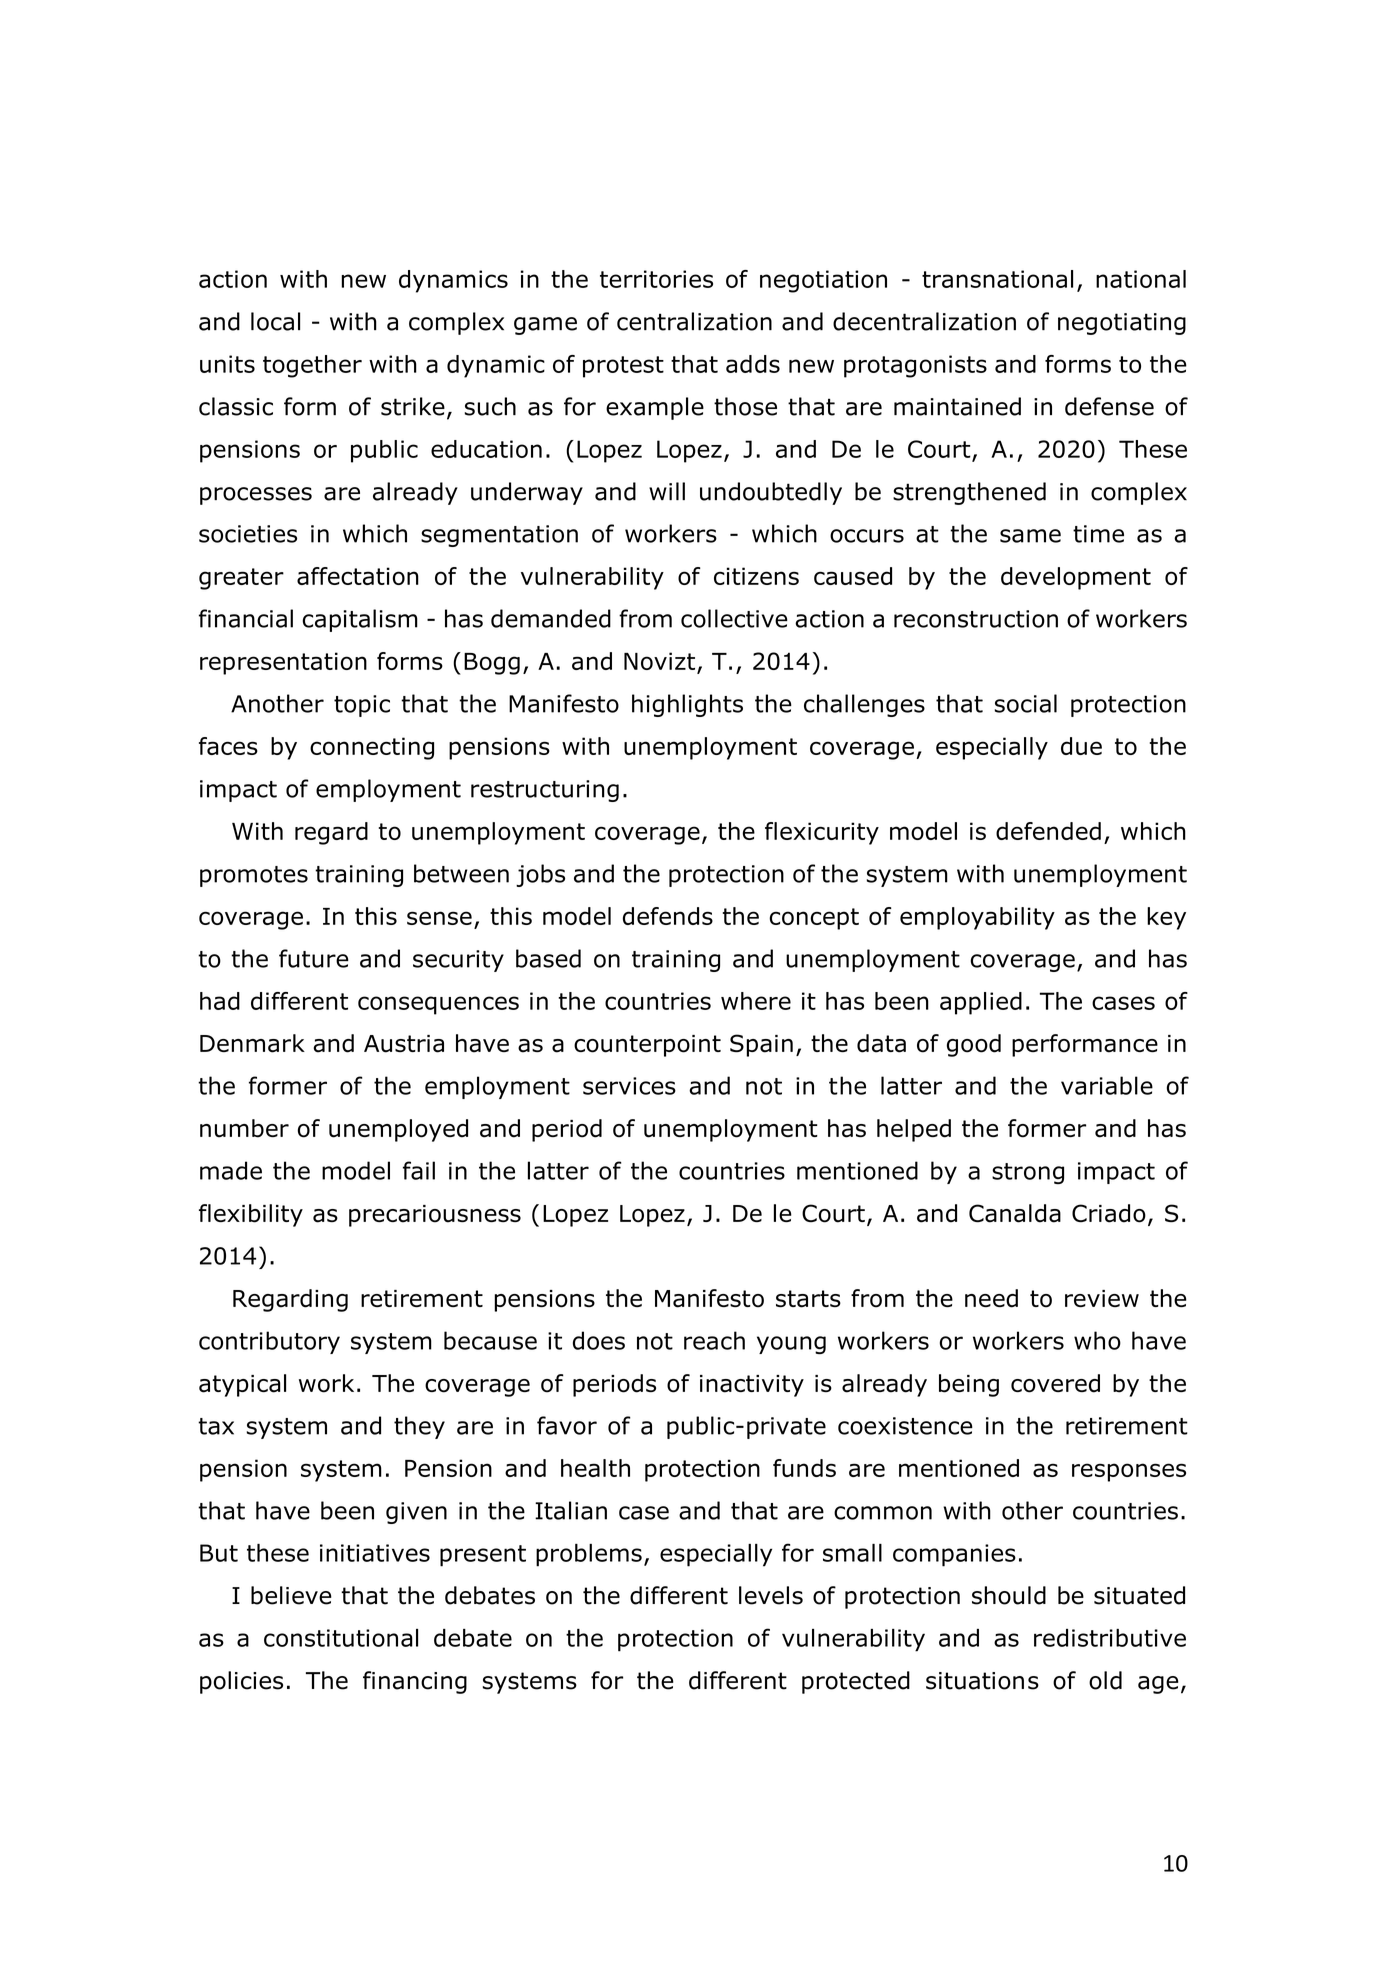 Image resolution: width=1386 pixels, height=1961 pixels. Describe the element at coordinates (1102, 1298) in the page. I see `review` at that location.
